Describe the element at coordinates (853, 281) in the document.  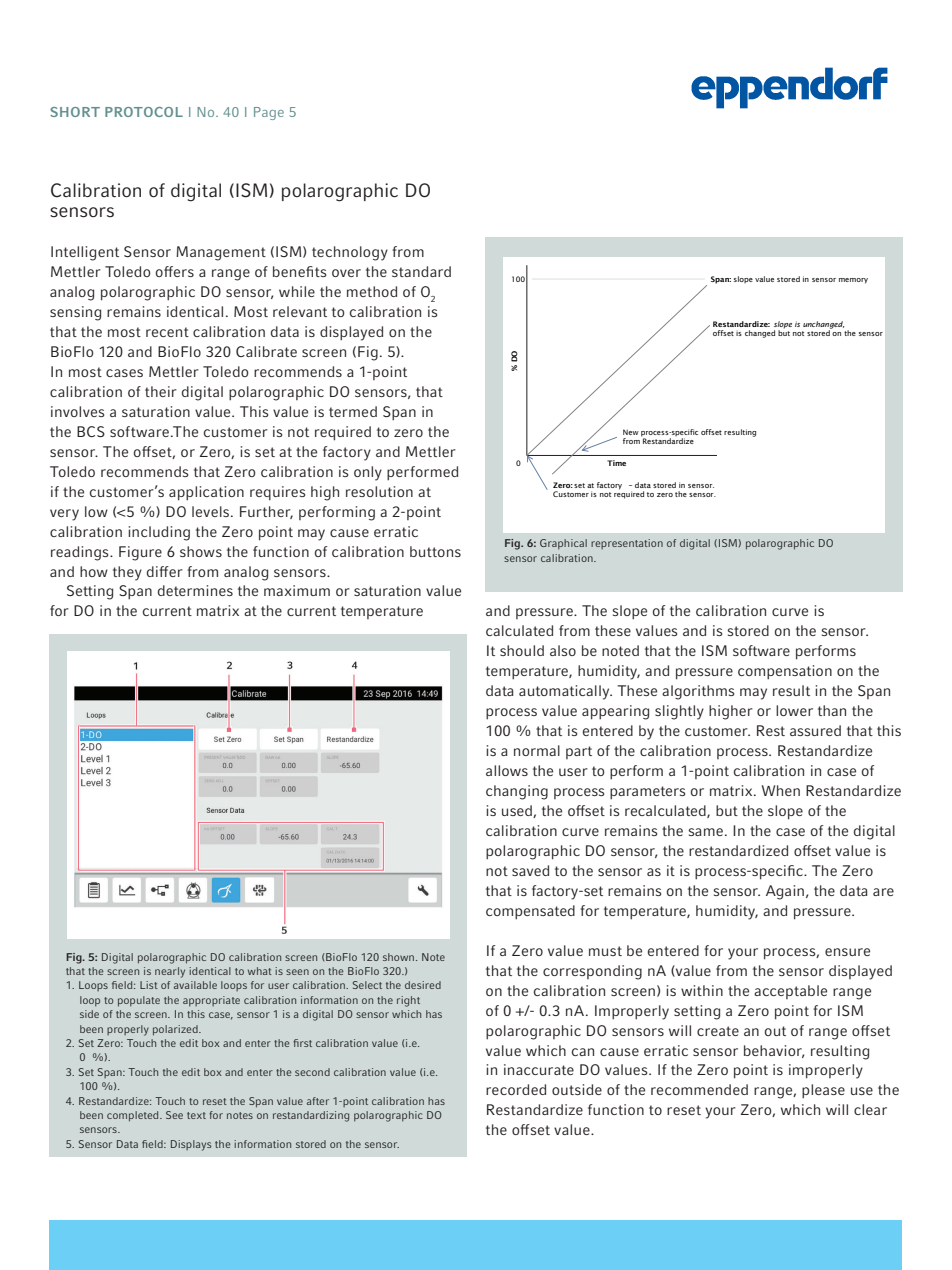
I see `memory` at that location.
